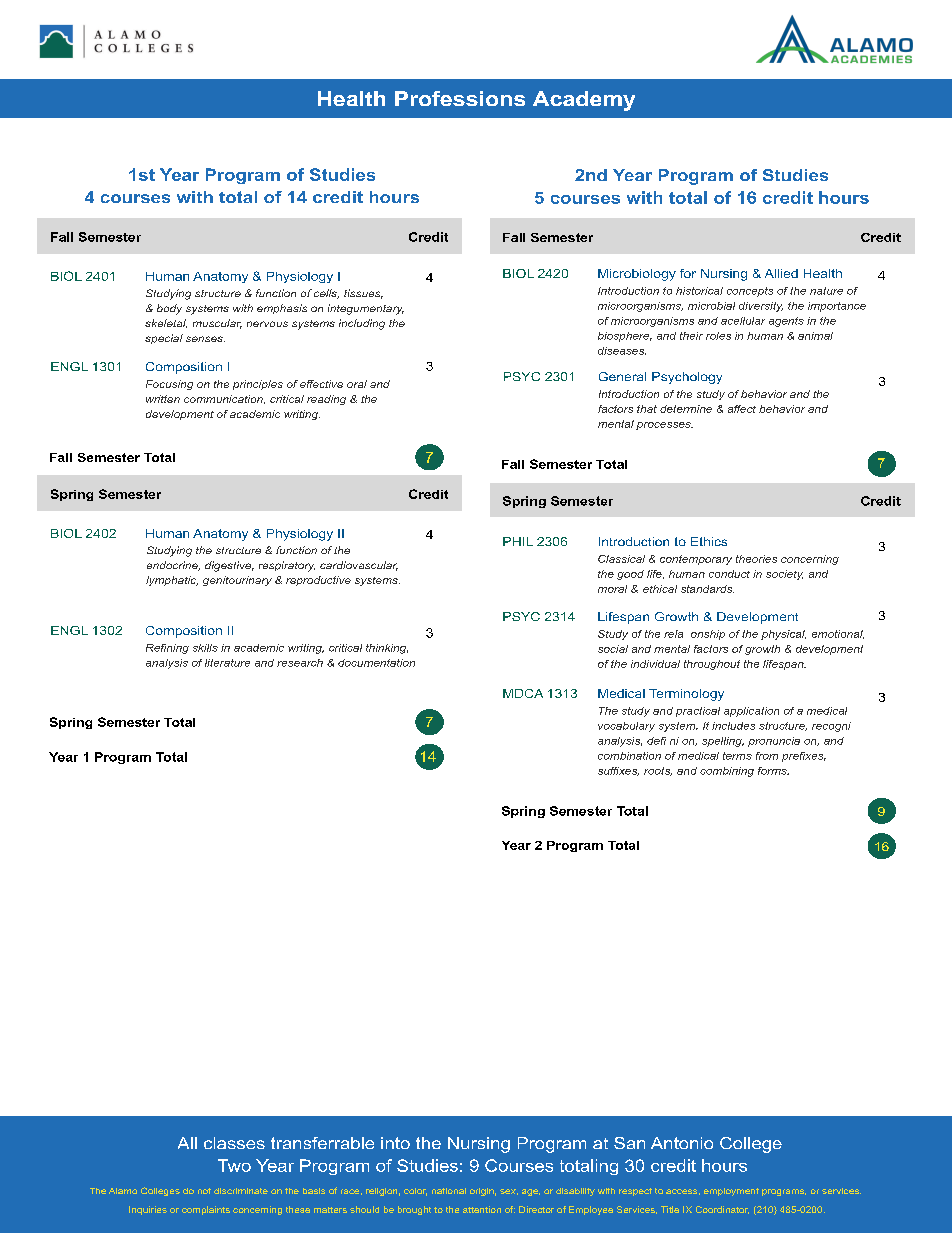 This page has width=952, height=1233. Describe the element at coordinates (449, 1191) in the page. I see `national` at that location.
